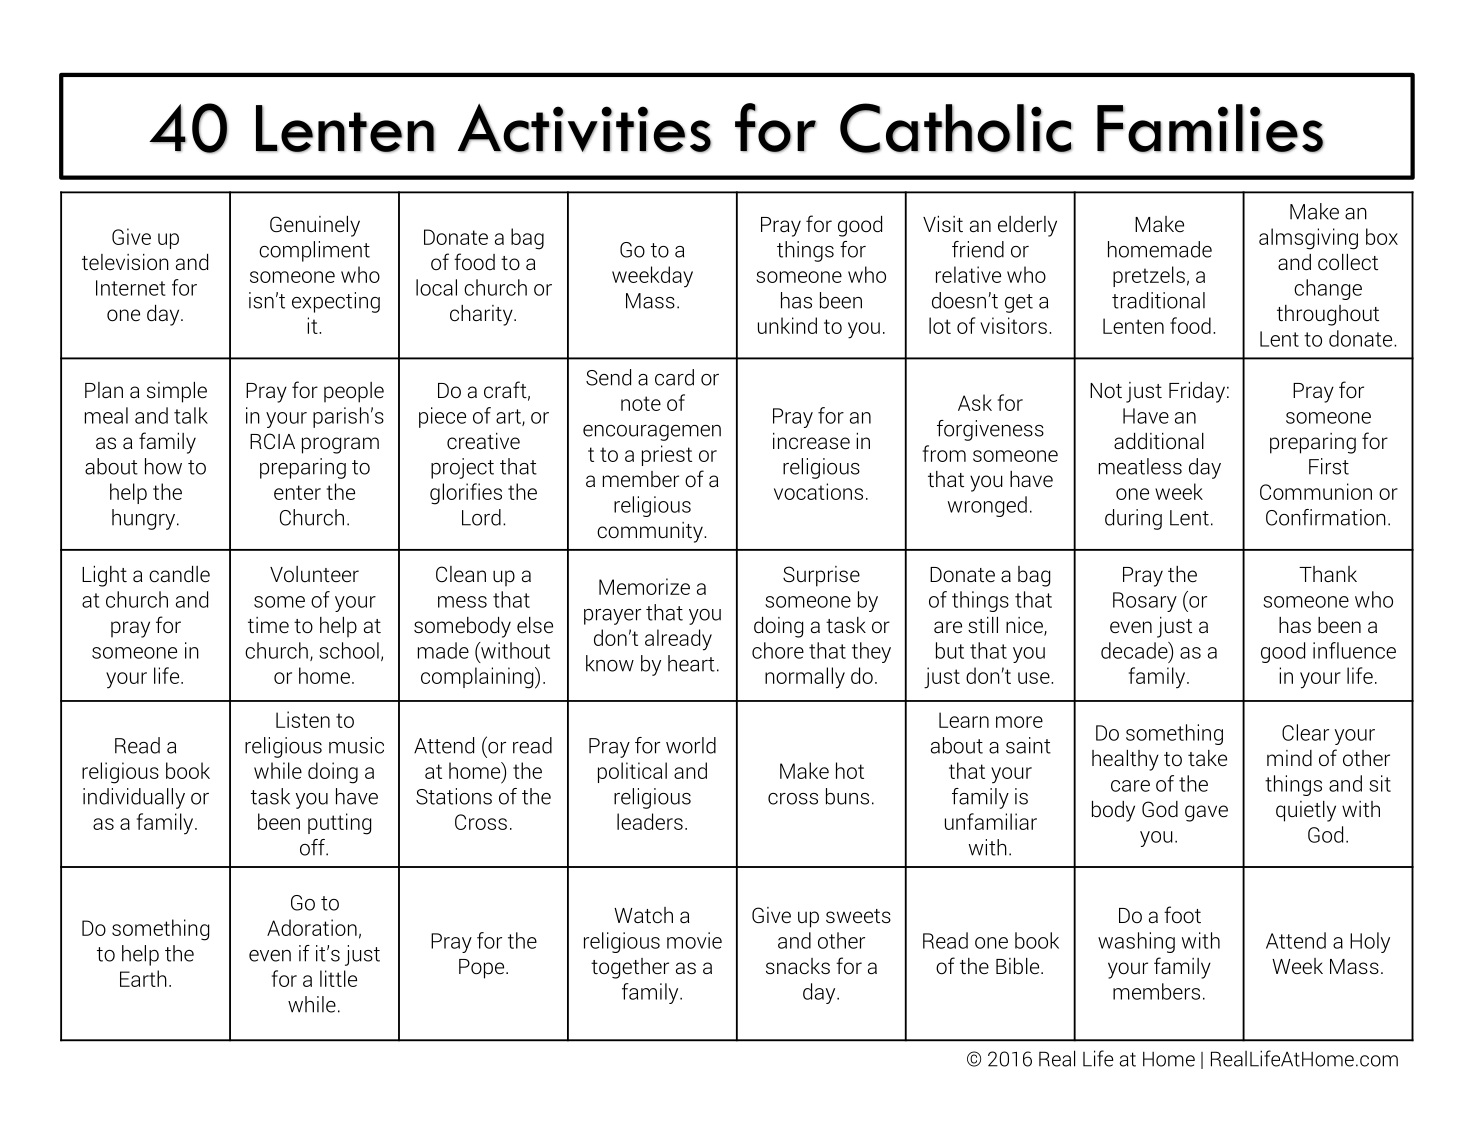 The height and width of the document is (1129, 1461). Describe the element at coordinates (1207, 758) in the document. I see `take` at that location.
